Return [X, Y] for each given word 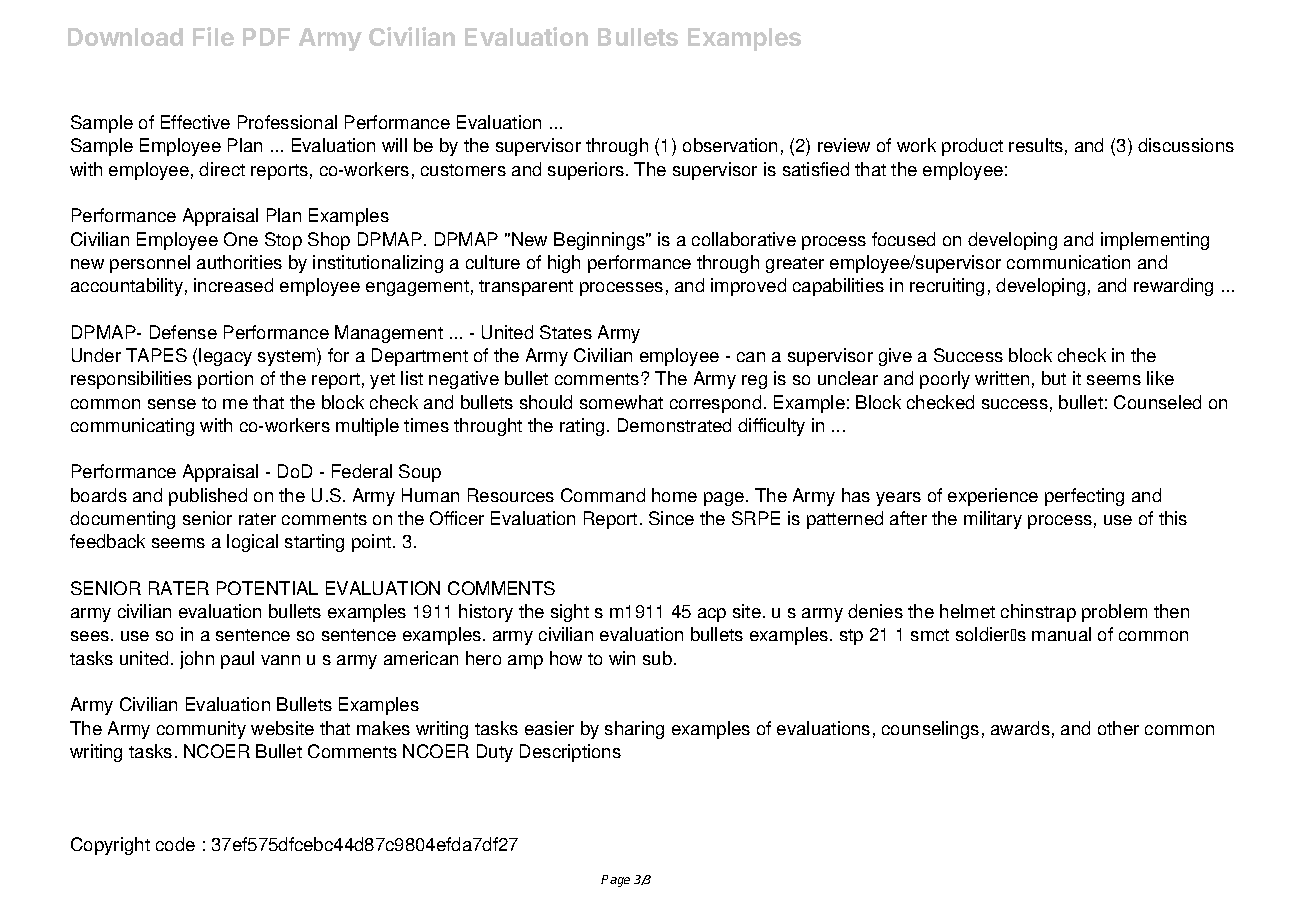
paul [237, 660]
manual [1061, 634]
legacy [225, 357]
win [622, 658]
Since [671, 518]
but [1054, 378]
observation [730, 145]
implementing [1155, 241]
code [175, 844]
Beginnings [601, 241]
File [213, 36]
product [972, 147]
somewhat [621, 402]
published [208, 497]
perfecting [1084, 497]
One [241, 239]
